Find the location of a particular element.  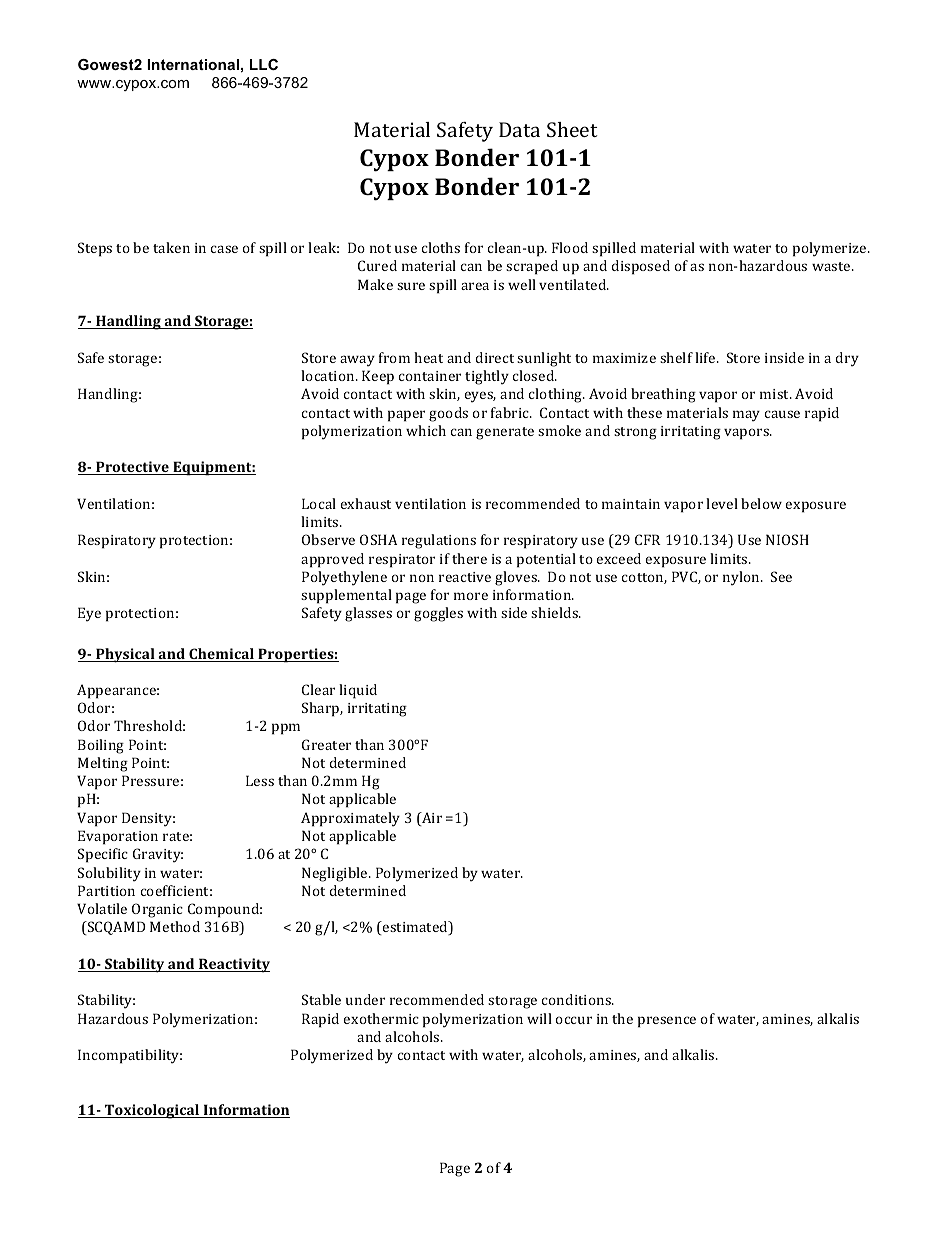

mist is located at coordinates (775, 394).
